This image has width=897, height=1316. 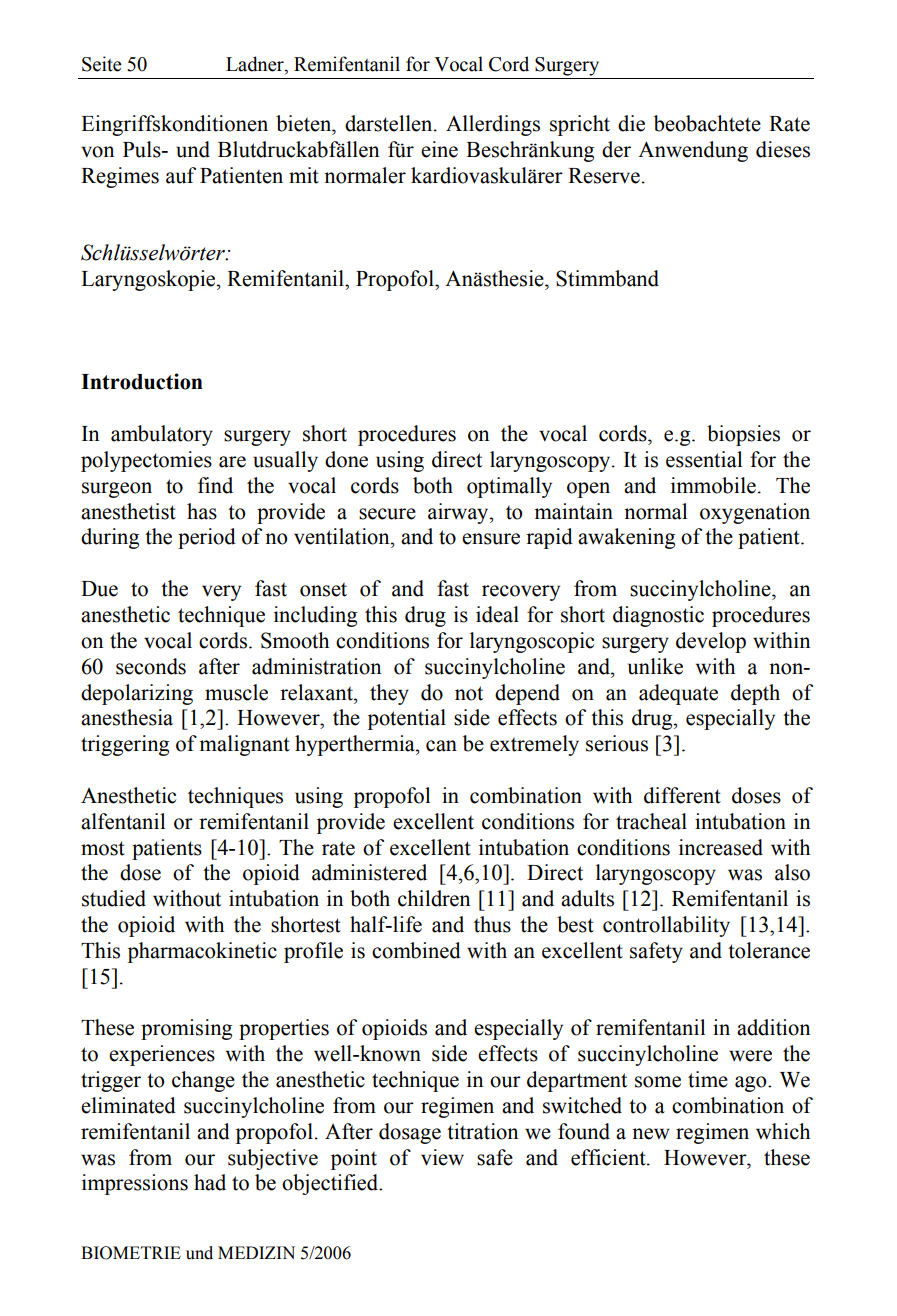 What do you see at coordinates (711, 642) in the image?
I see `develop` at bounding box center [711, 642].
